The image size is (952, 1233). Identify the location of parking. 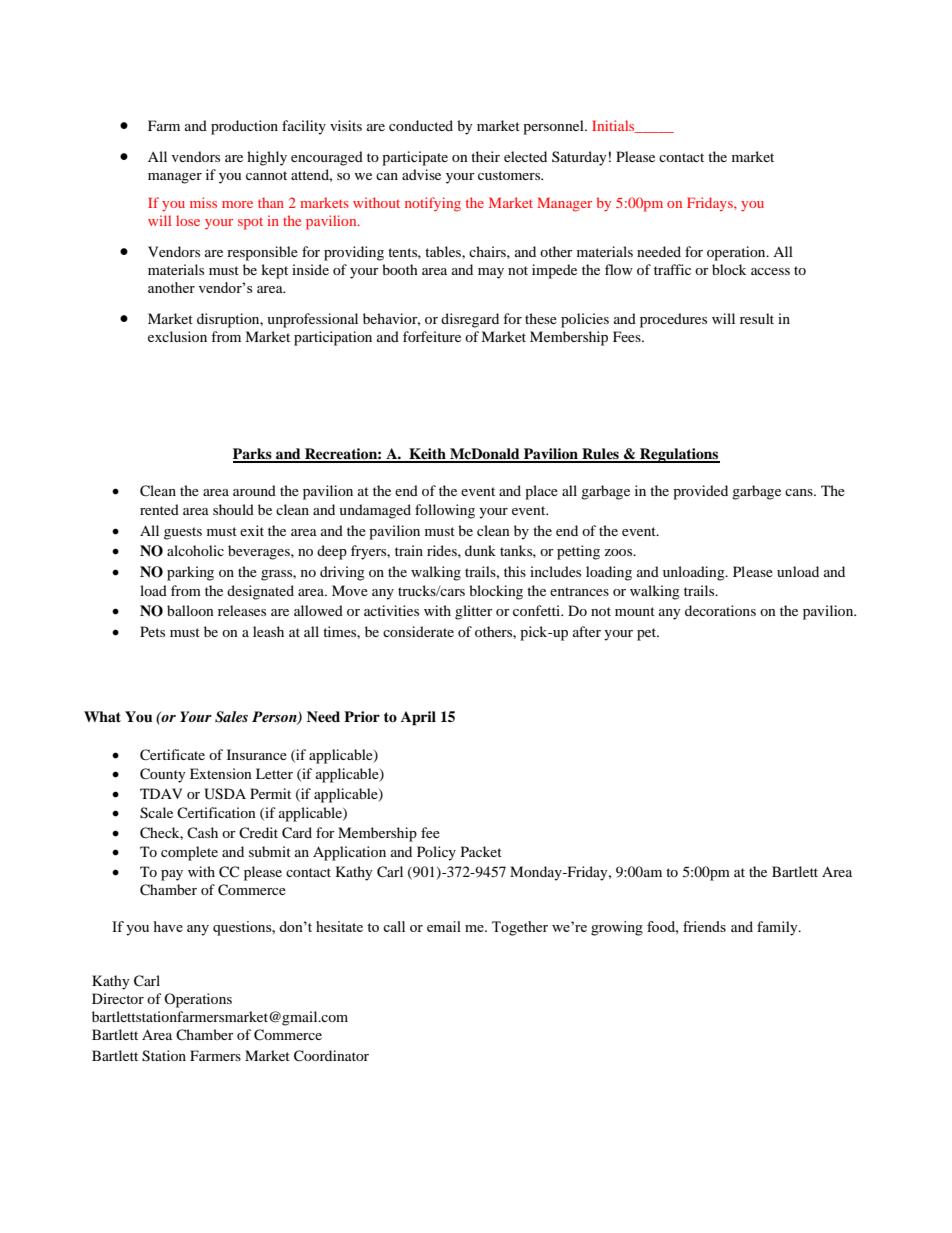
(190, 573).
